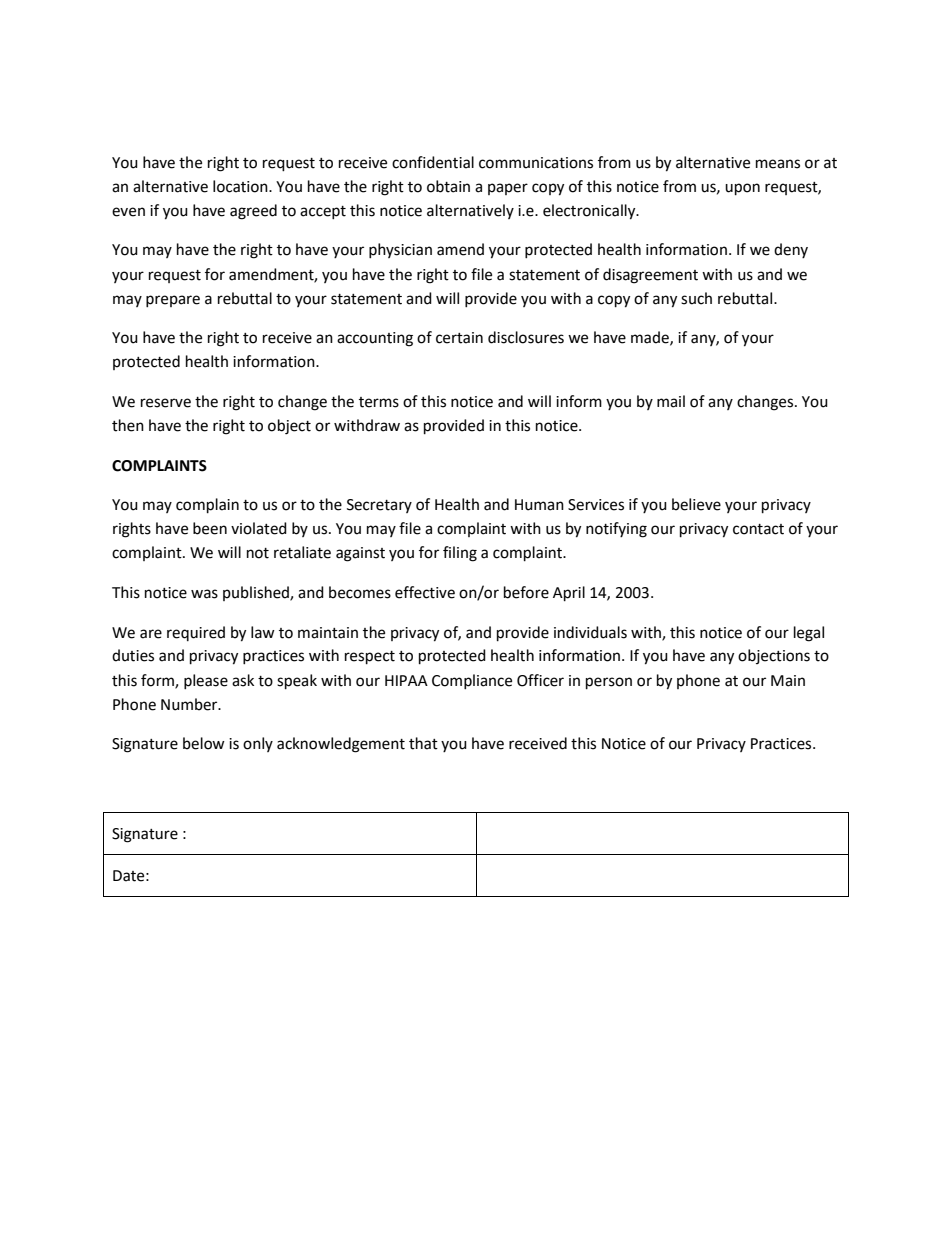 The width and height of the document is (952, 1233). Describe the element at coordinates (241, 186) in the document. I see `location` at that location.
